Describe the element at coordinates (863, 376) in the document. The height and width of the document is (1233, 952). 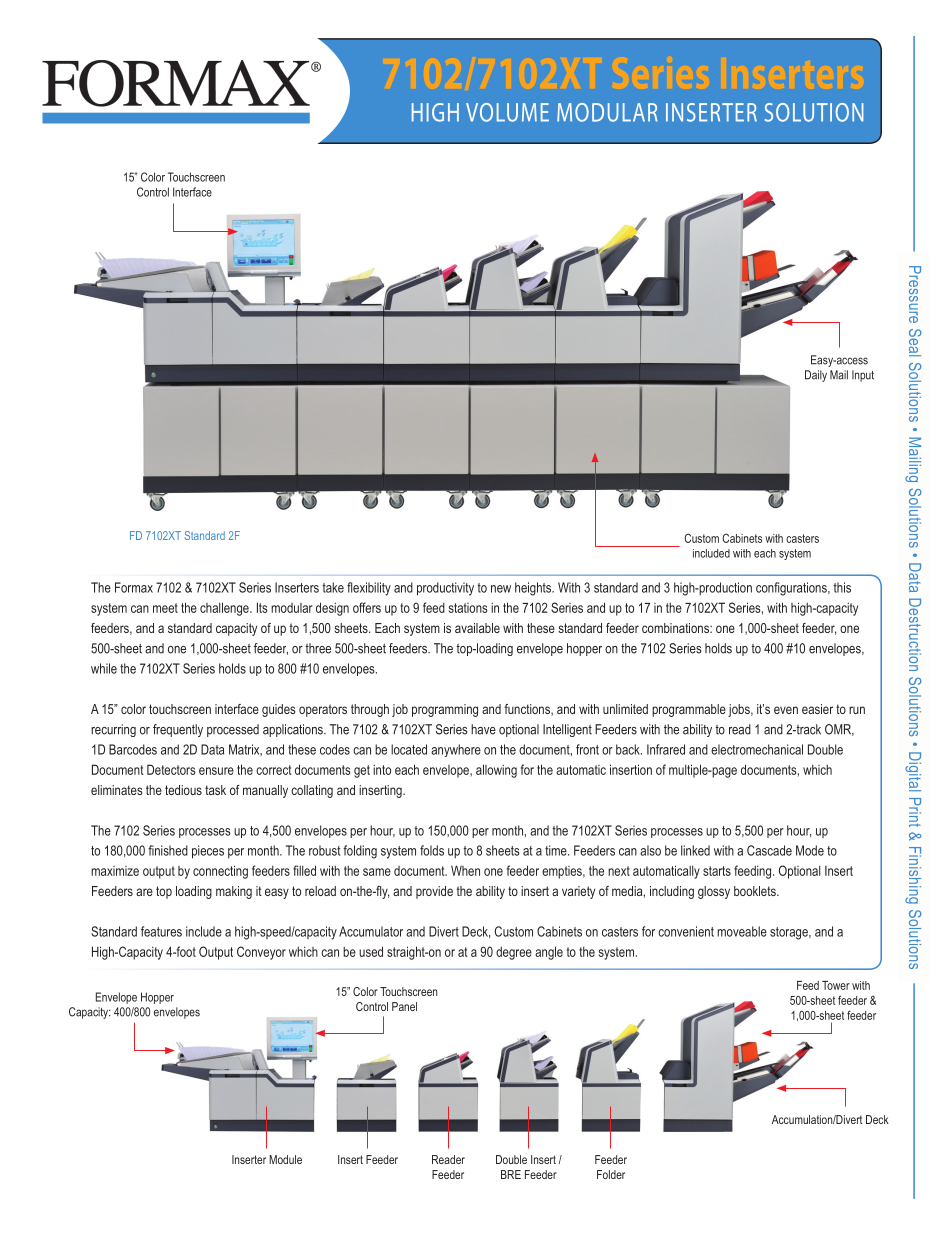
I see `Input` at that location.
